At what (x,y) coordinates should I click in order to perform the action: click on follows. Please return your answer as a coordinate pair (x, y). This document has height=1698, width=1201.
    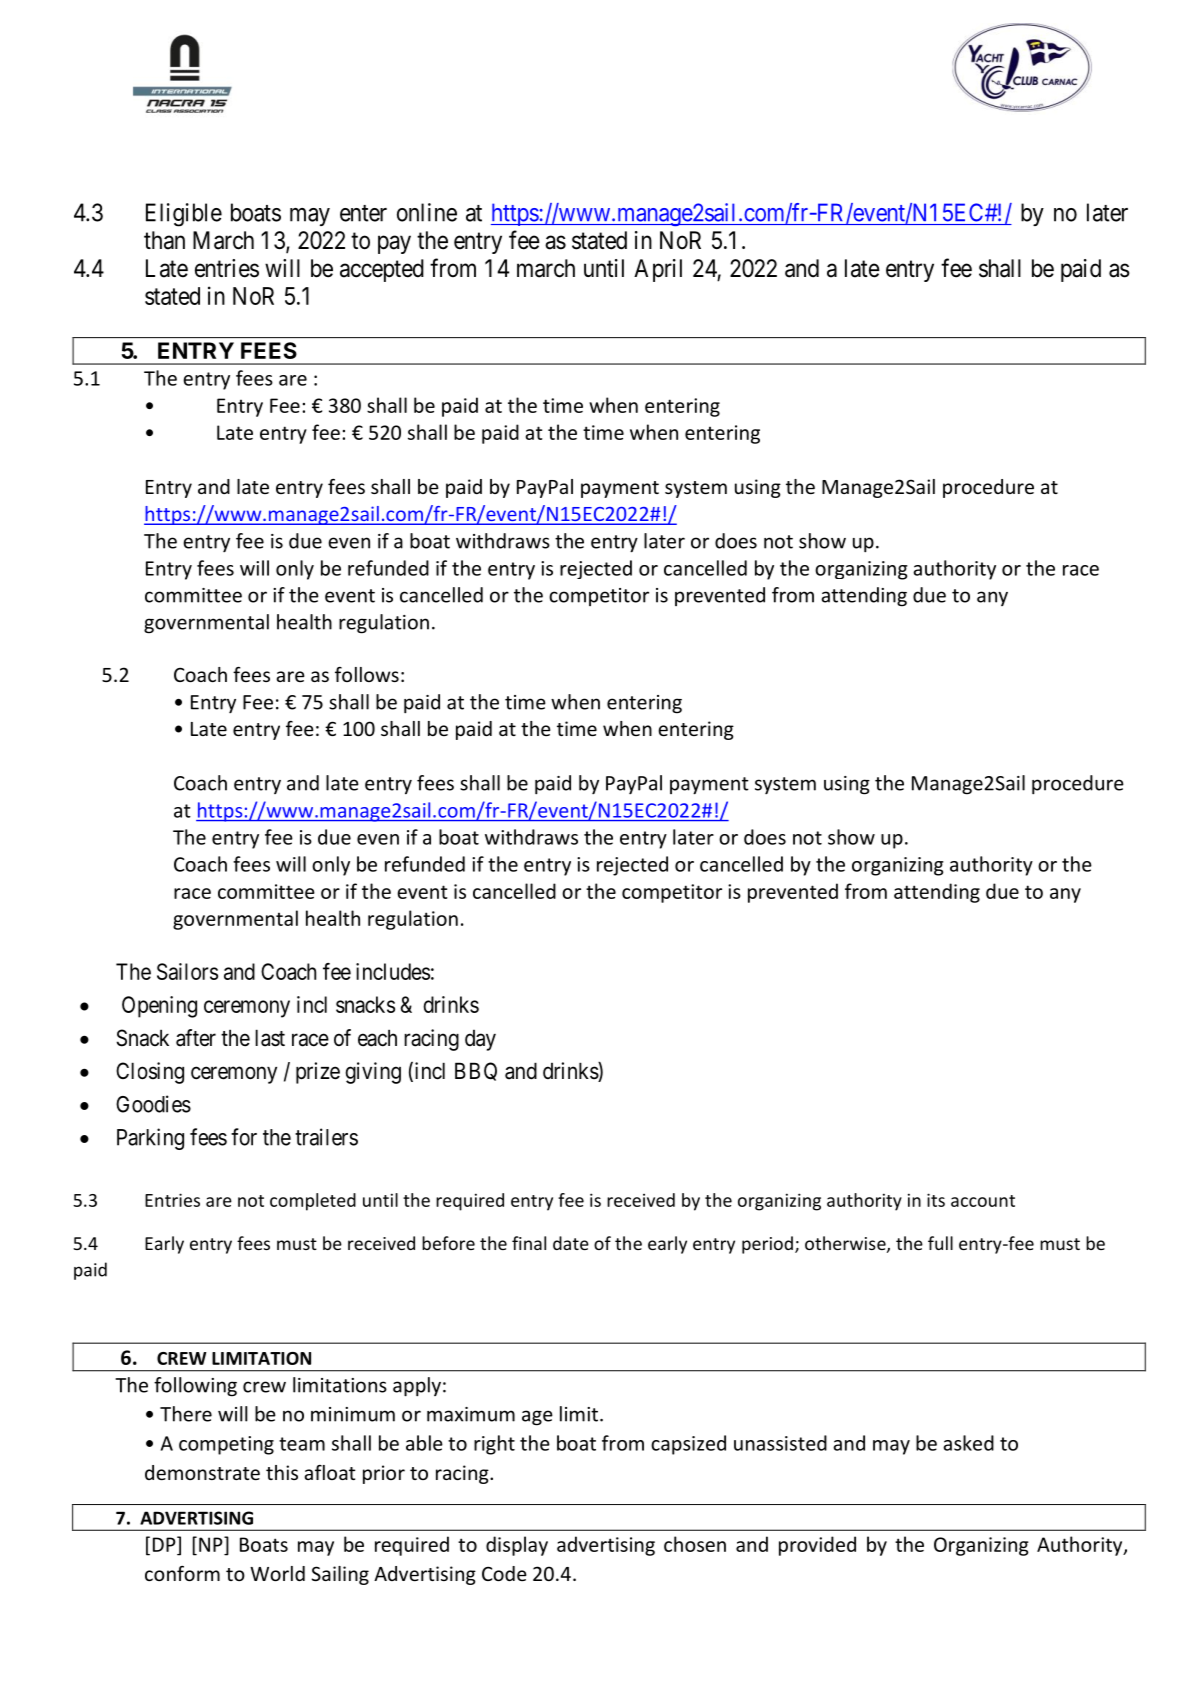
    Looking at the image, I should click on (367, 674).
